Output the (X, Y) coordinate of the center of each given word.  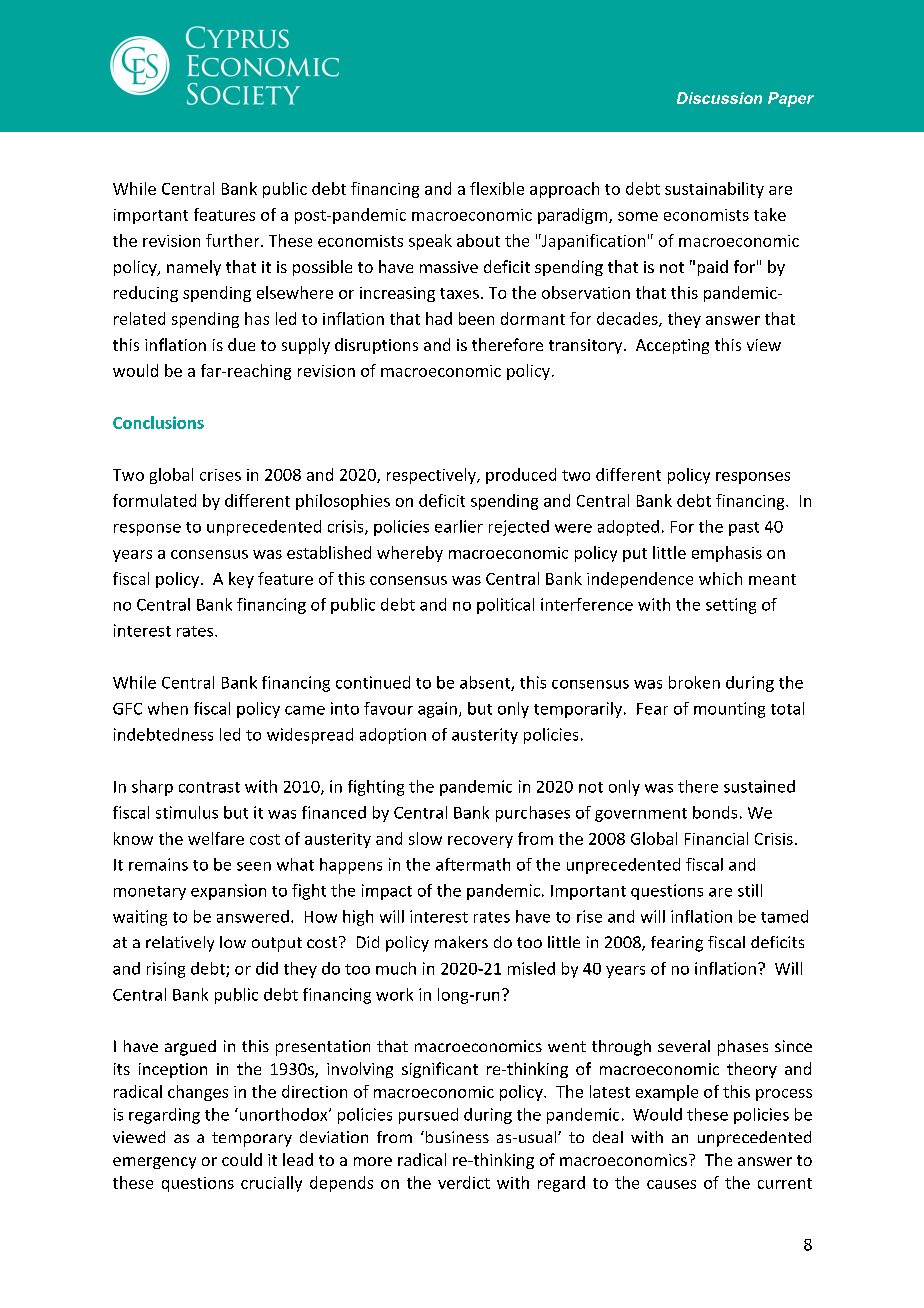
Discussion (719, 98)
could (242, 1159)
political (505, 606)
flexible (497, 188)
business (456, 1137)
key (241, 580)
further (234, 240)
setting (731, 606)
